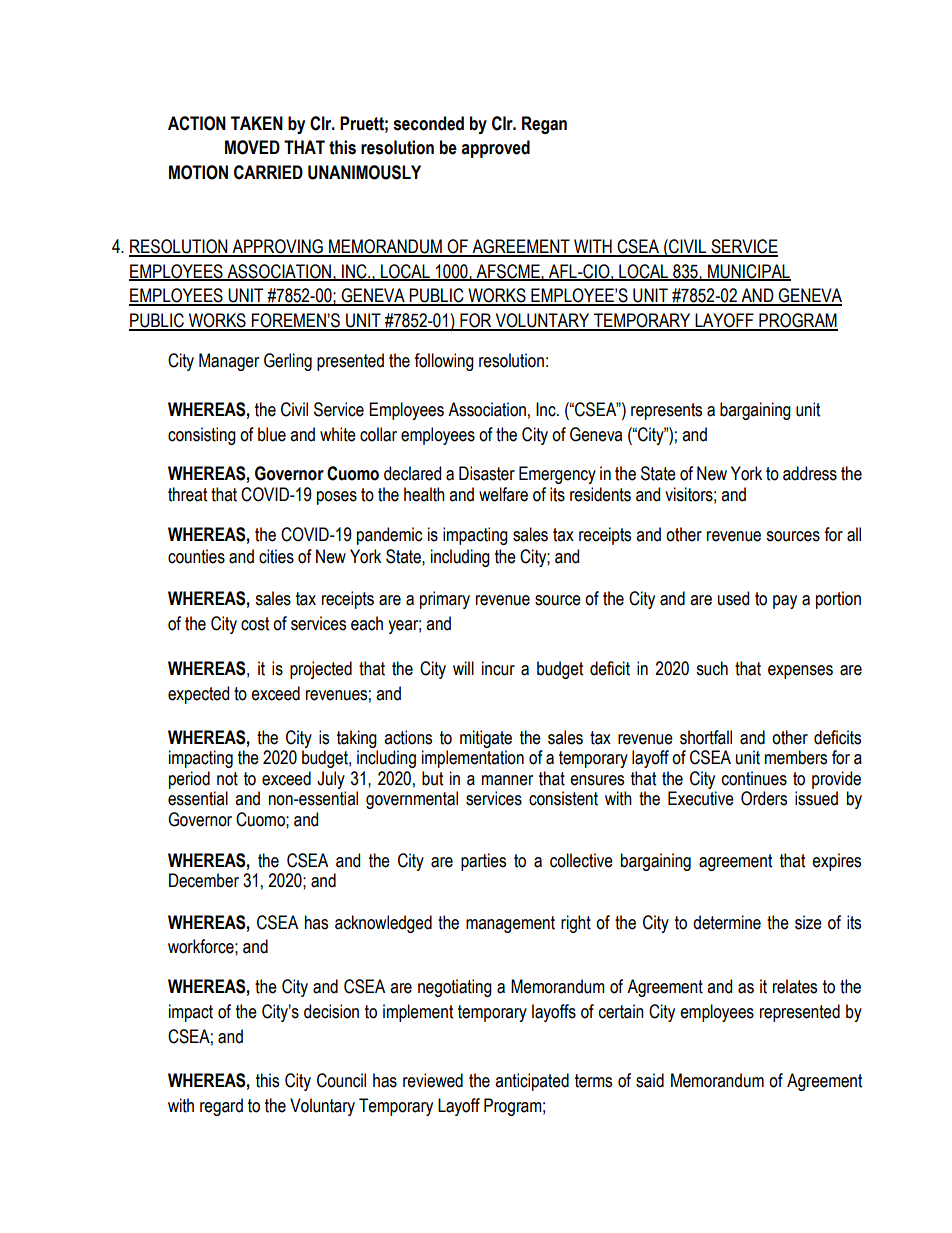 This page has width=952, height=1233. What do you see at coordinates (487, 473) in the page?
I see `Disaster` at bounding box center [487, 473].
